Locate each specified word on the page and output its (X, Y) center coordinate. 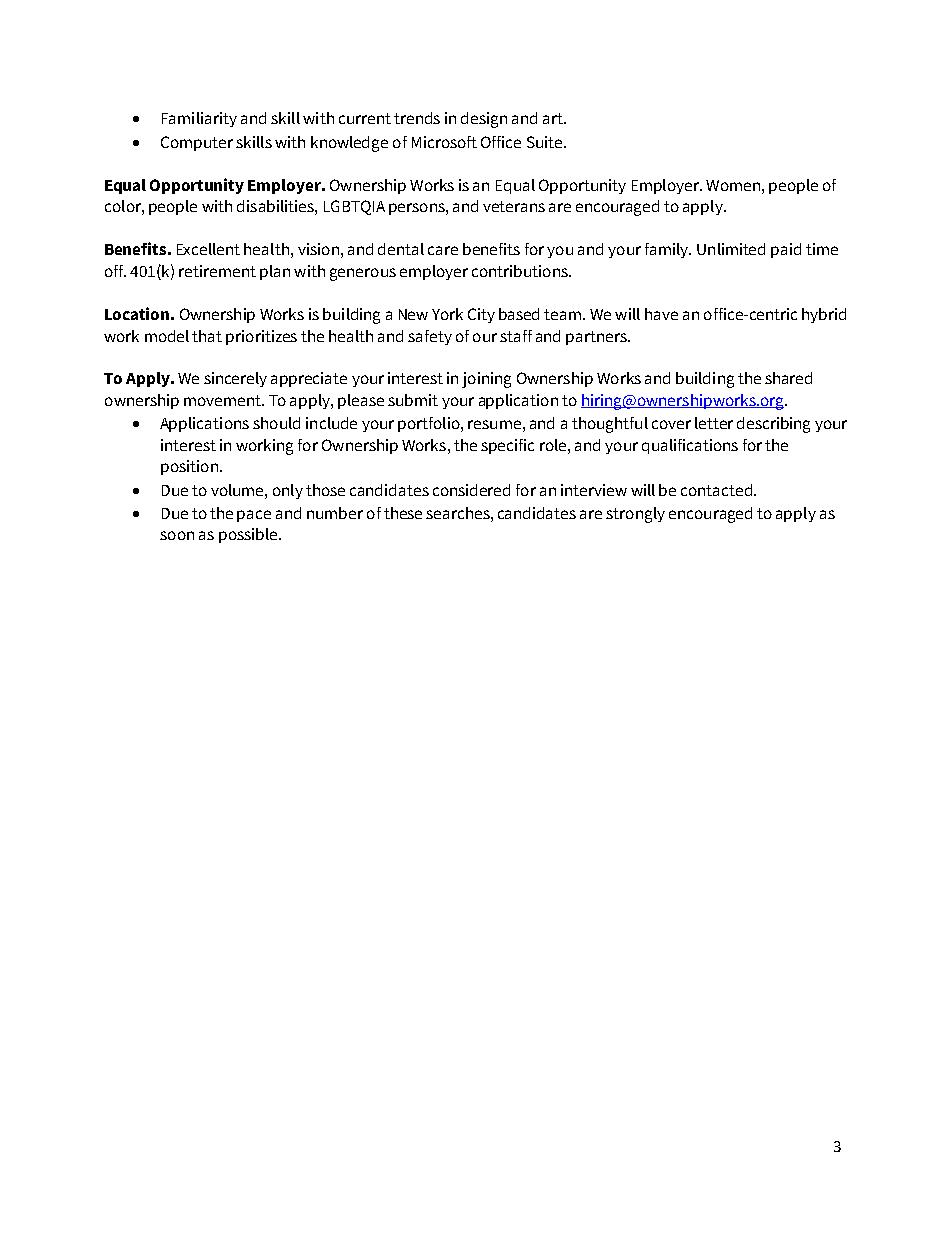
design (484, 120)
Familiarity (199, 119)
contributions (521, 271)
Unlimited (731, 249)
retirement (217, 271)
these (403, 513)
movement (223, 400)
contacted (716, 490)
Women (733, 185)
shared (788, 378)
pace (254, 516)
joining (486, 380)
